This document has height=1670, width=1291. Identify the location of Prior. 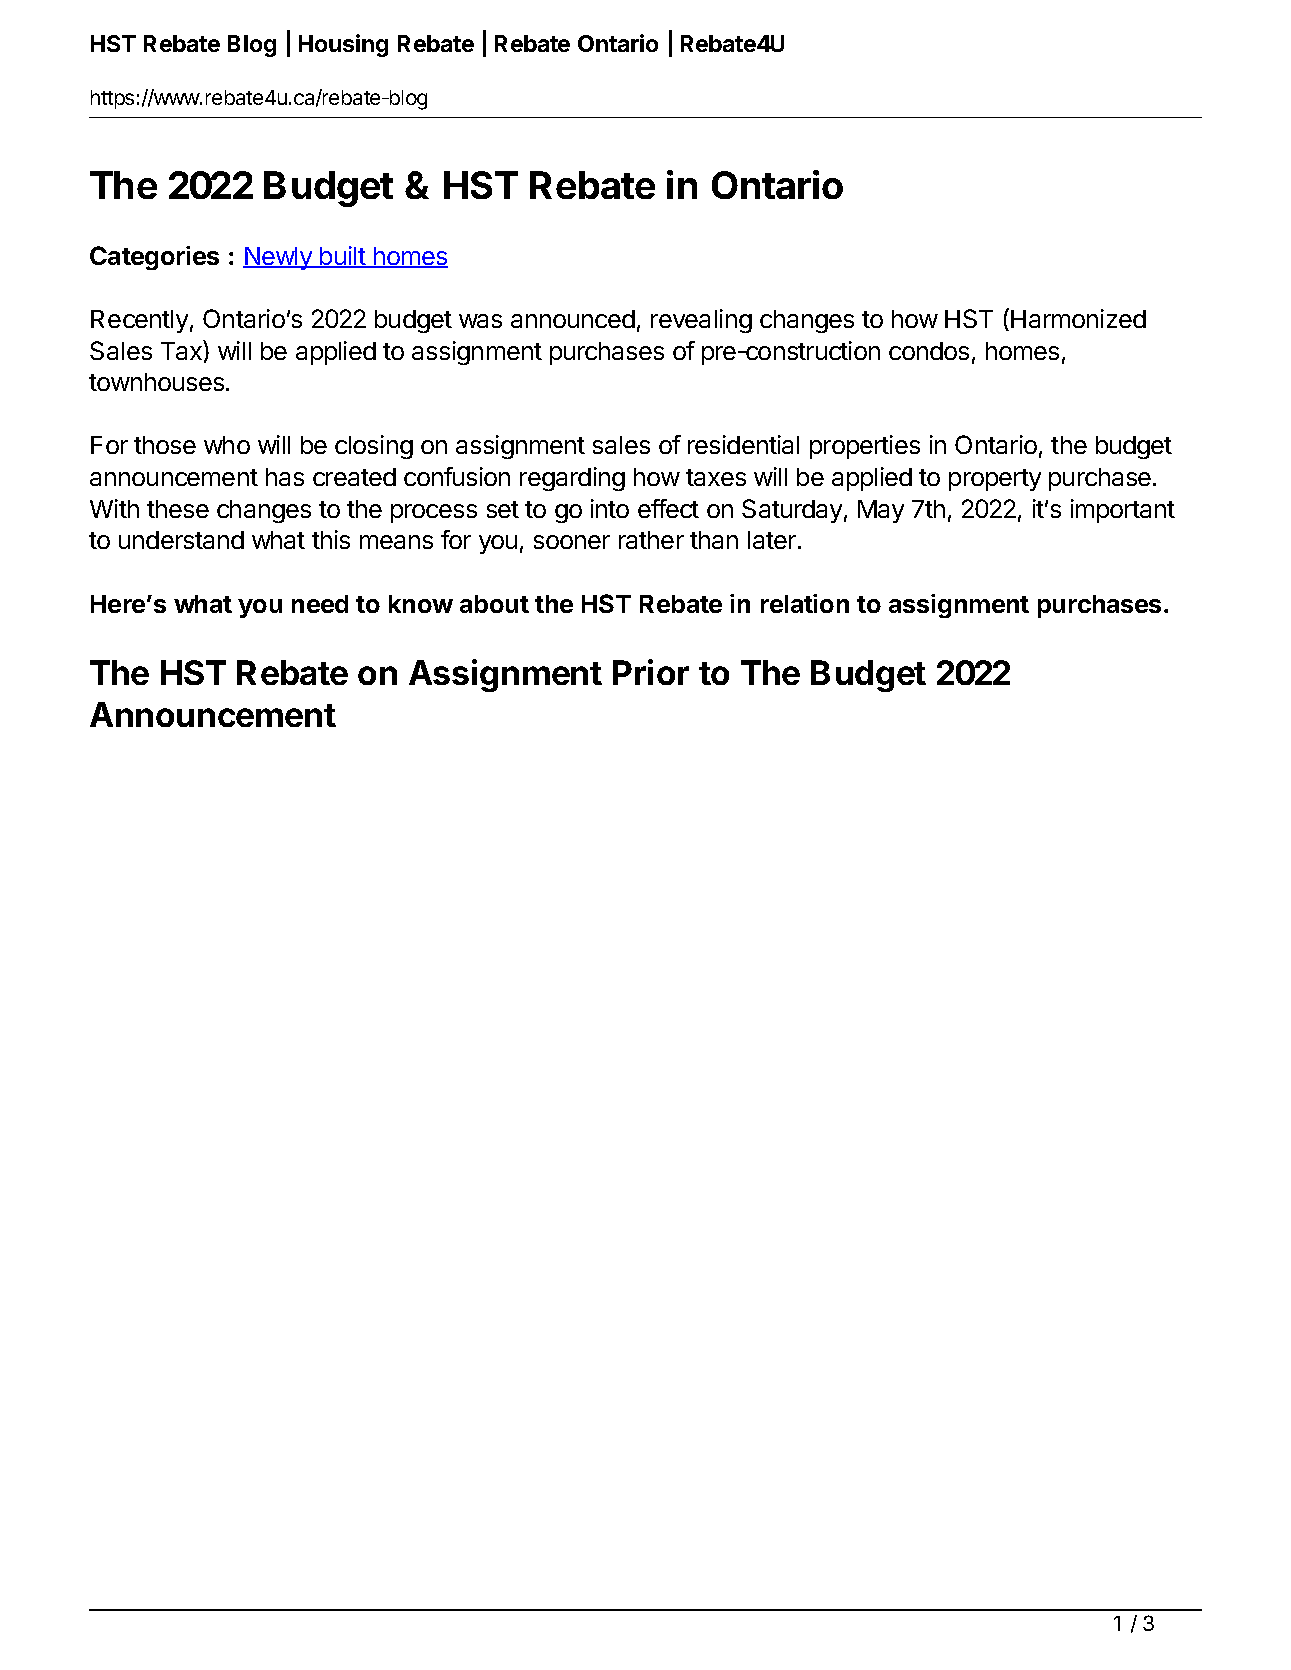
(651, 672).
